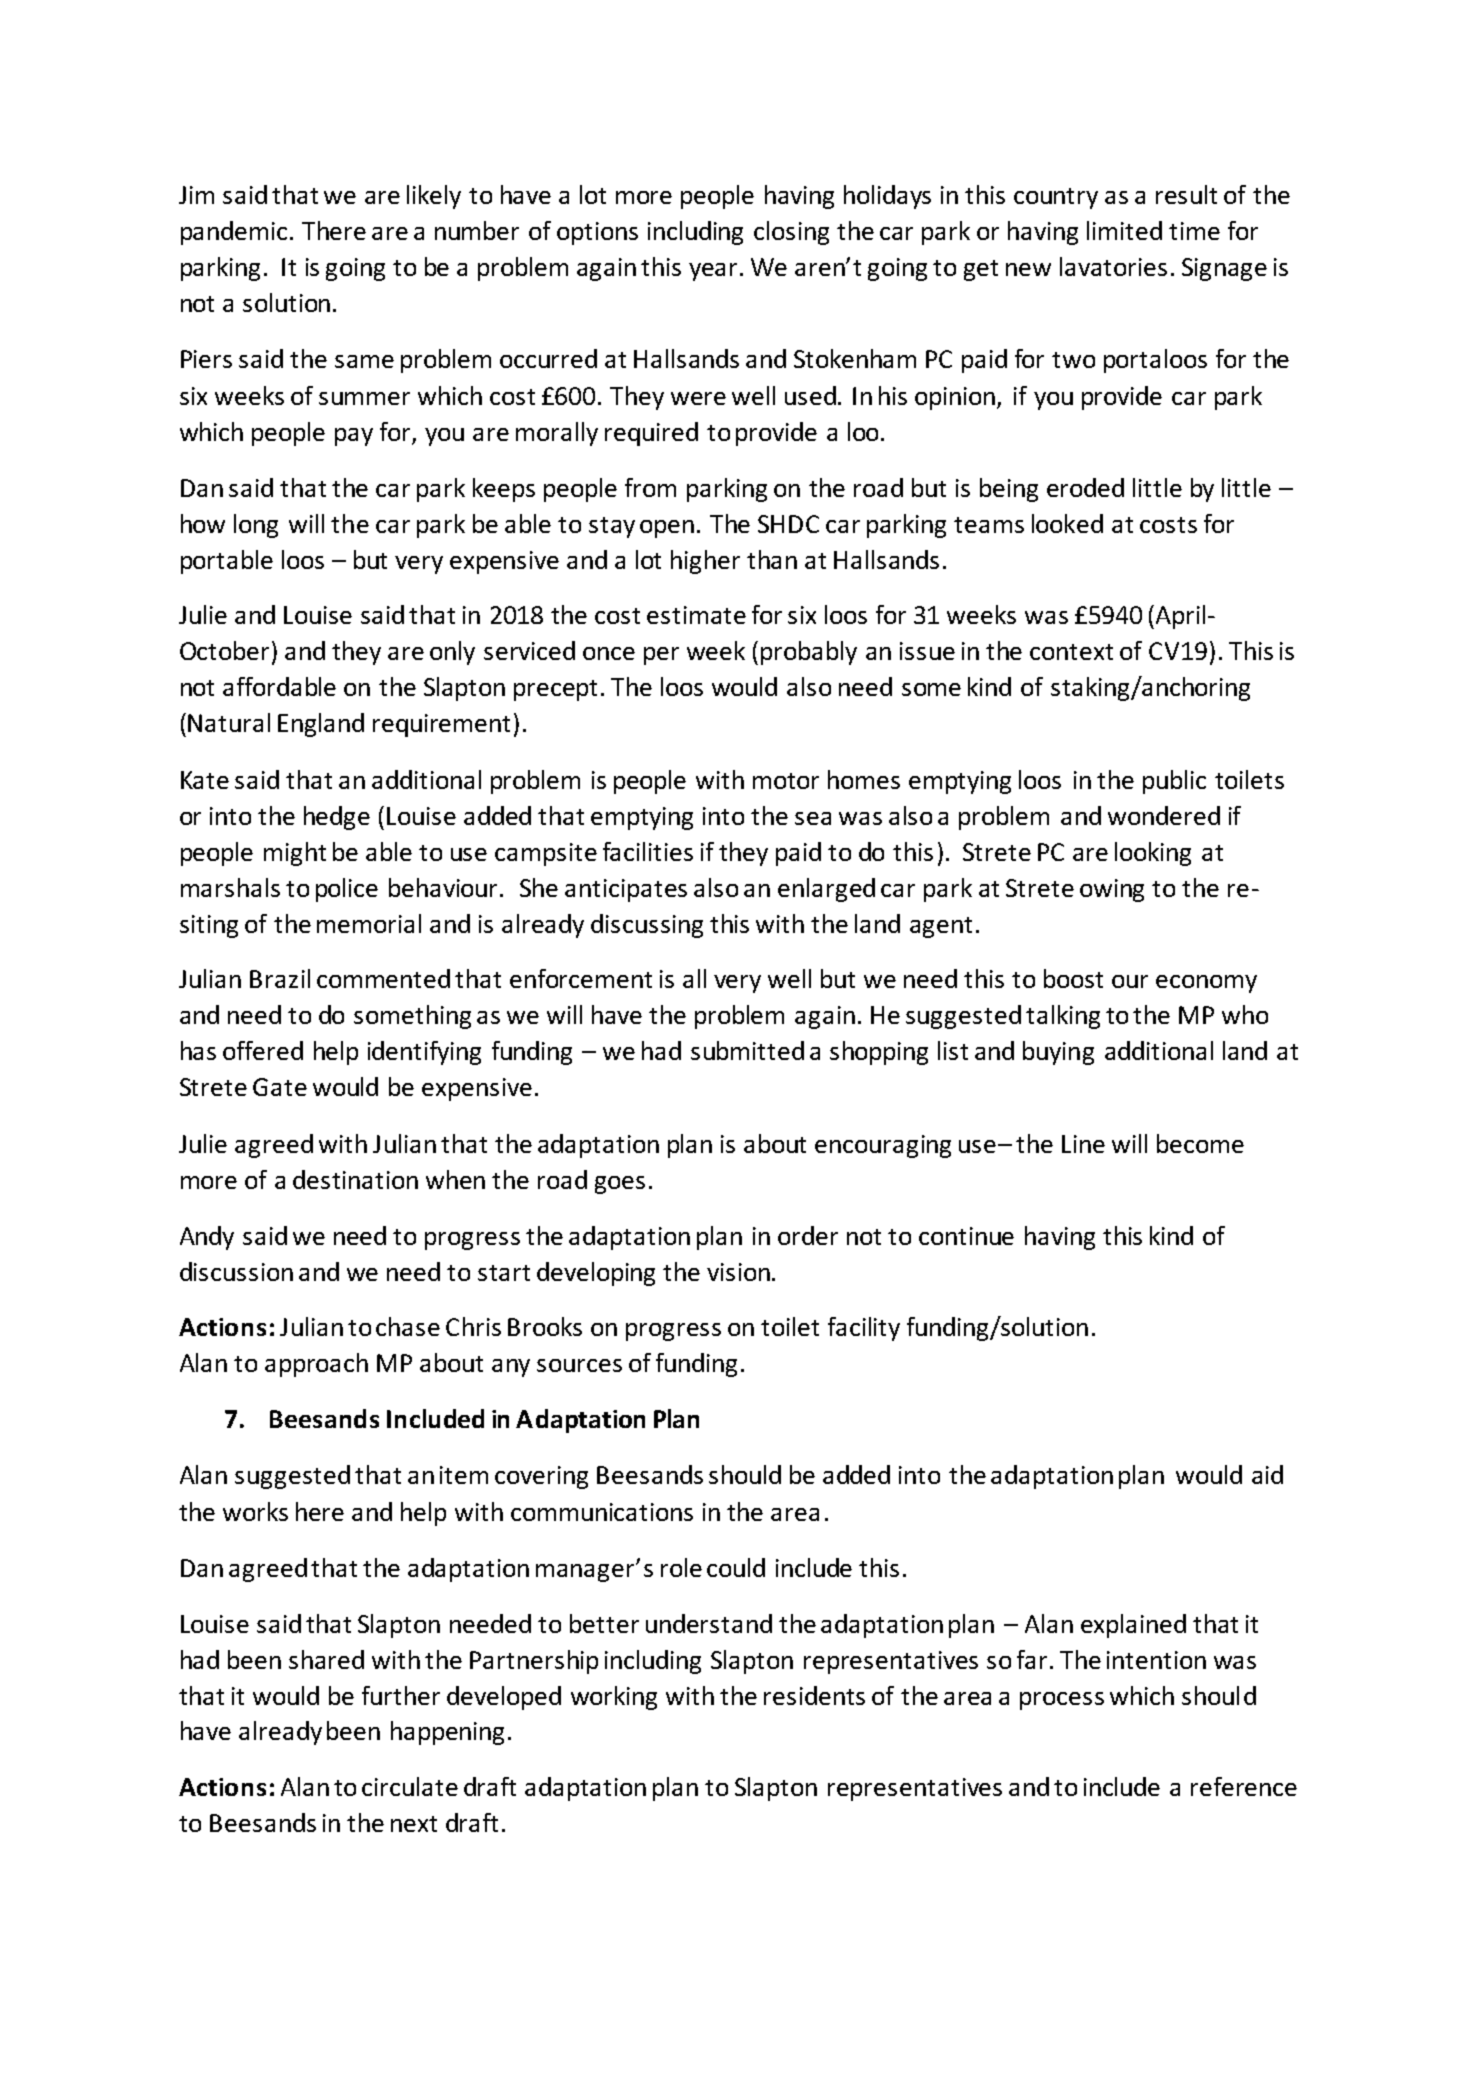  I want to click on circulate, so click(410, 1786).
